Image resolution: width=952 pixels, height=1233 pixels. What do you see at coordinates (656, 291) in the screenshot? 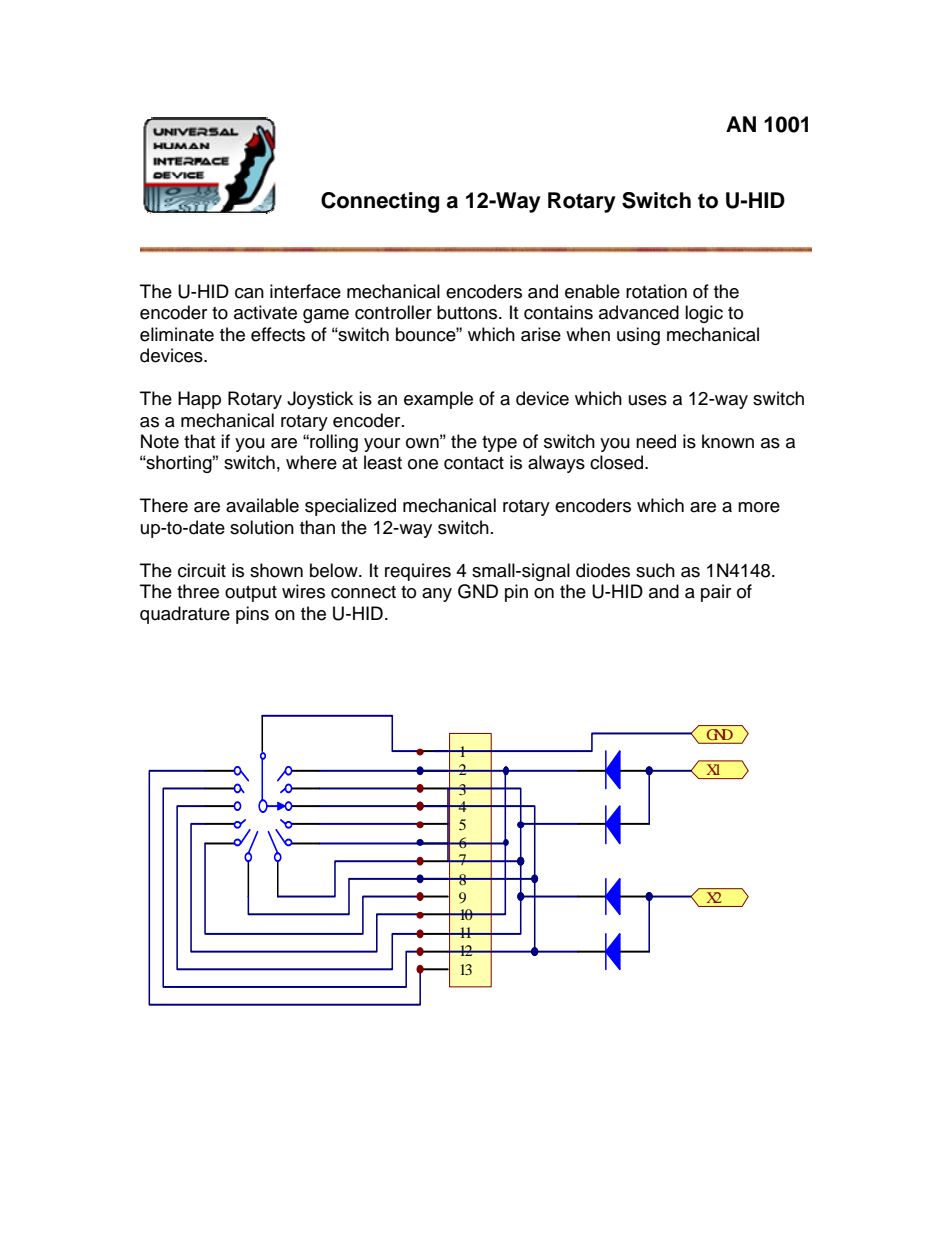
I see `rotation` at bounding box center [656, 291].
